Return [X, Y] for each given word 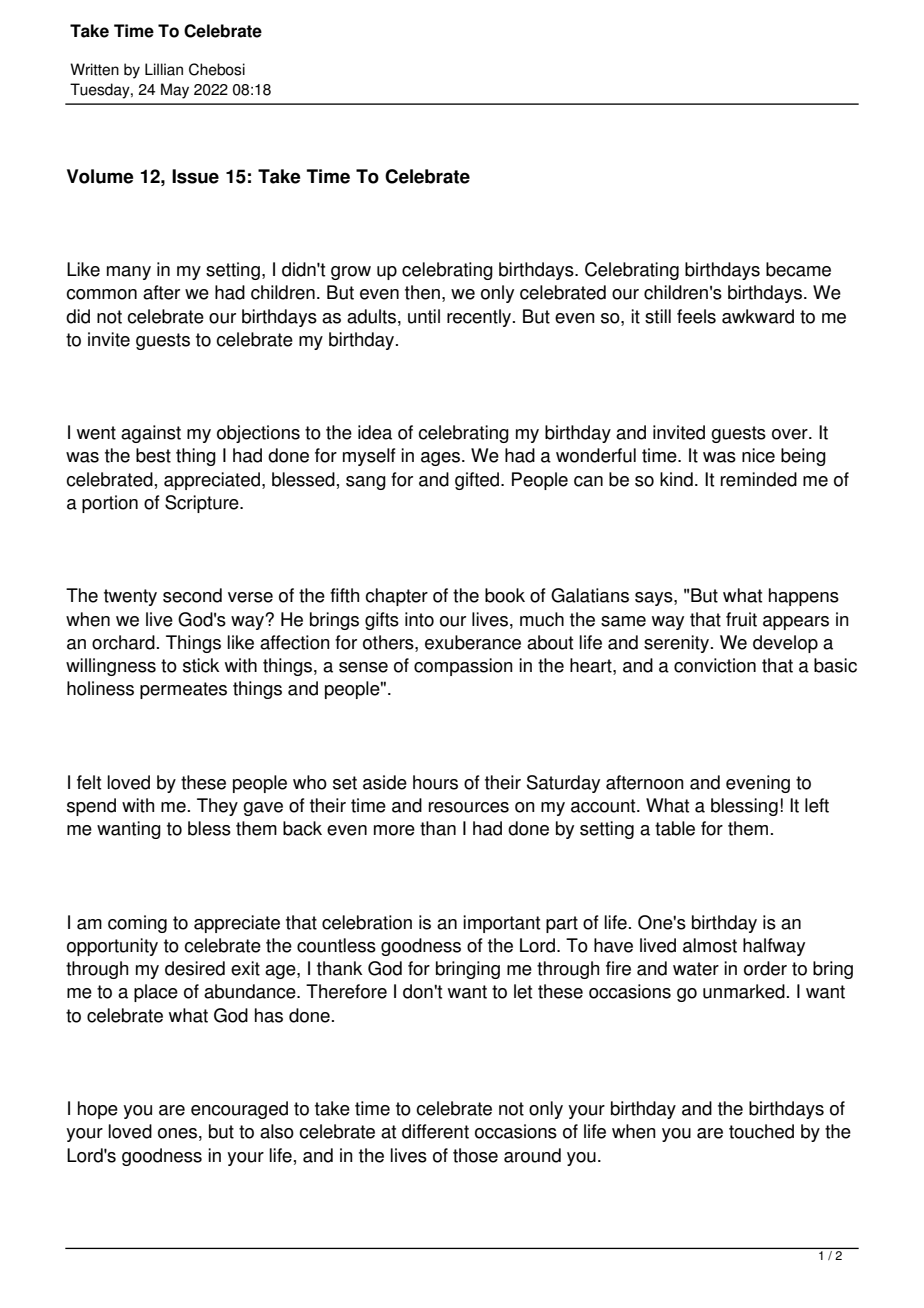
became [798, 269]
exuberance [473, 642]
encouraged [239, 1110]
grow [351, 273]
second [192, 595]
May [175, 91]
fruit [741, 619]
